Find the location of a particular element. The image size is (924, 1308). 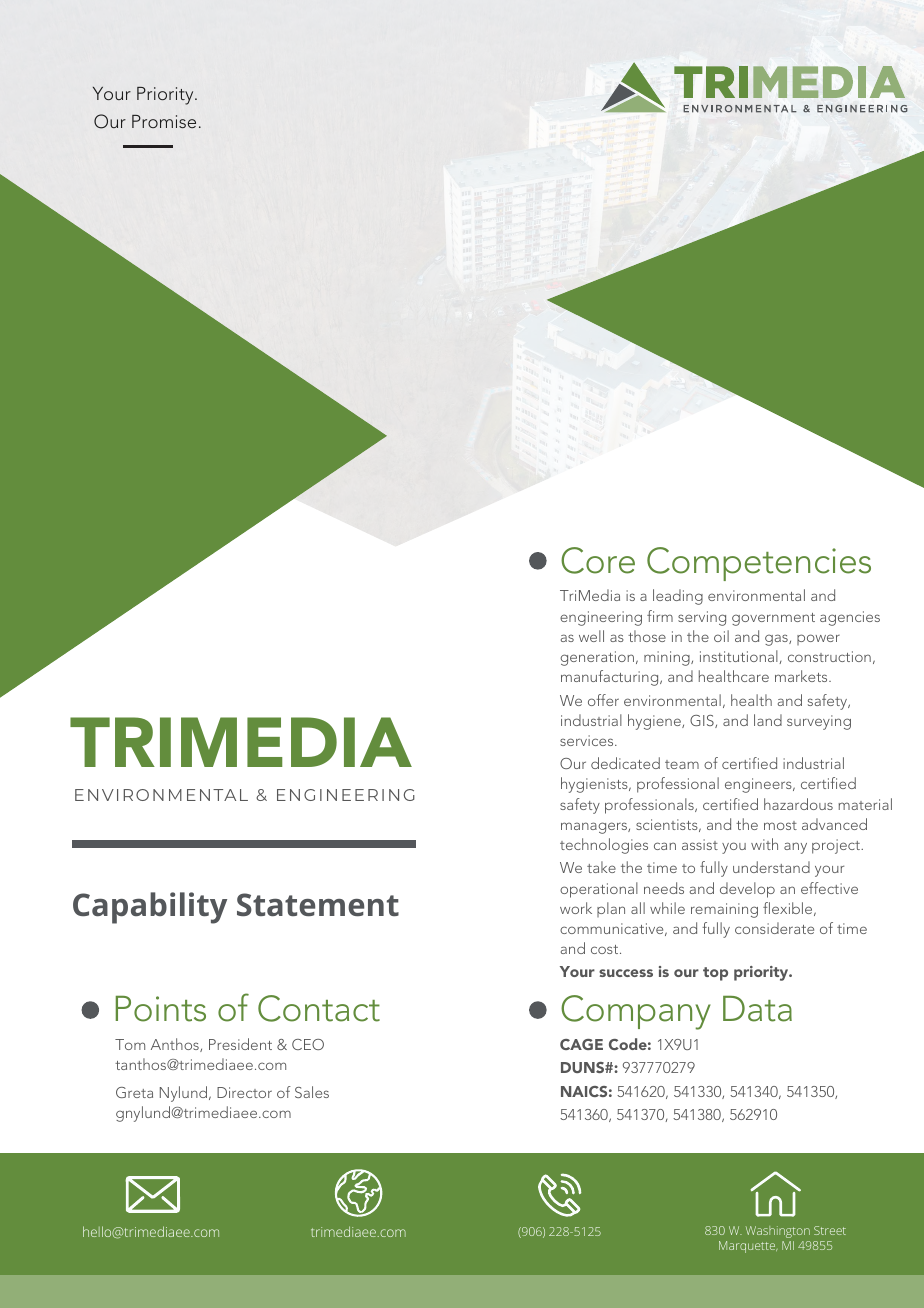

Core is located at coordinates (598, 560).
